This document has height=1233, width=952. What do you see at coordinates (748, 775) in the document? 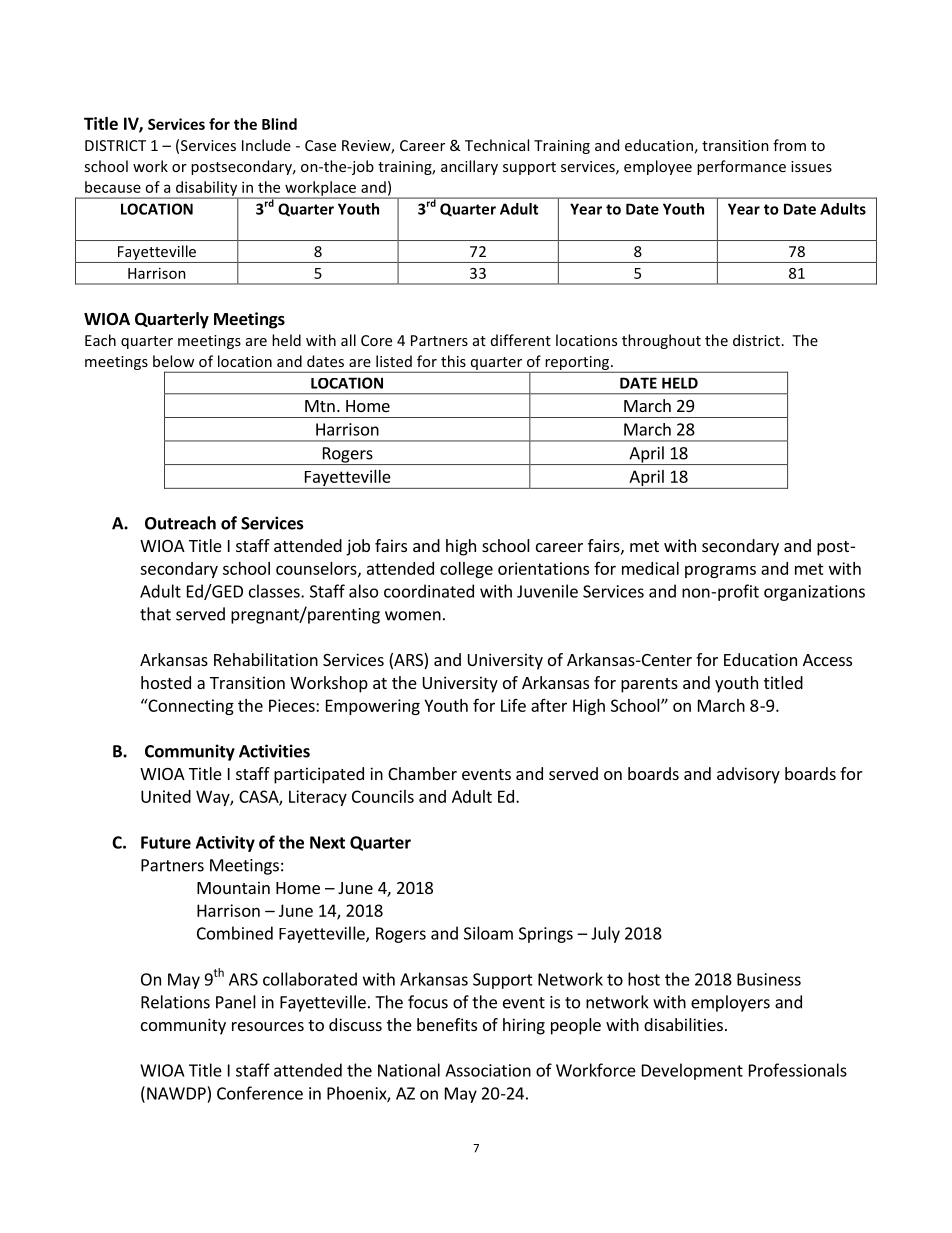
I see `advisory` at bounding box center [748, 775].
